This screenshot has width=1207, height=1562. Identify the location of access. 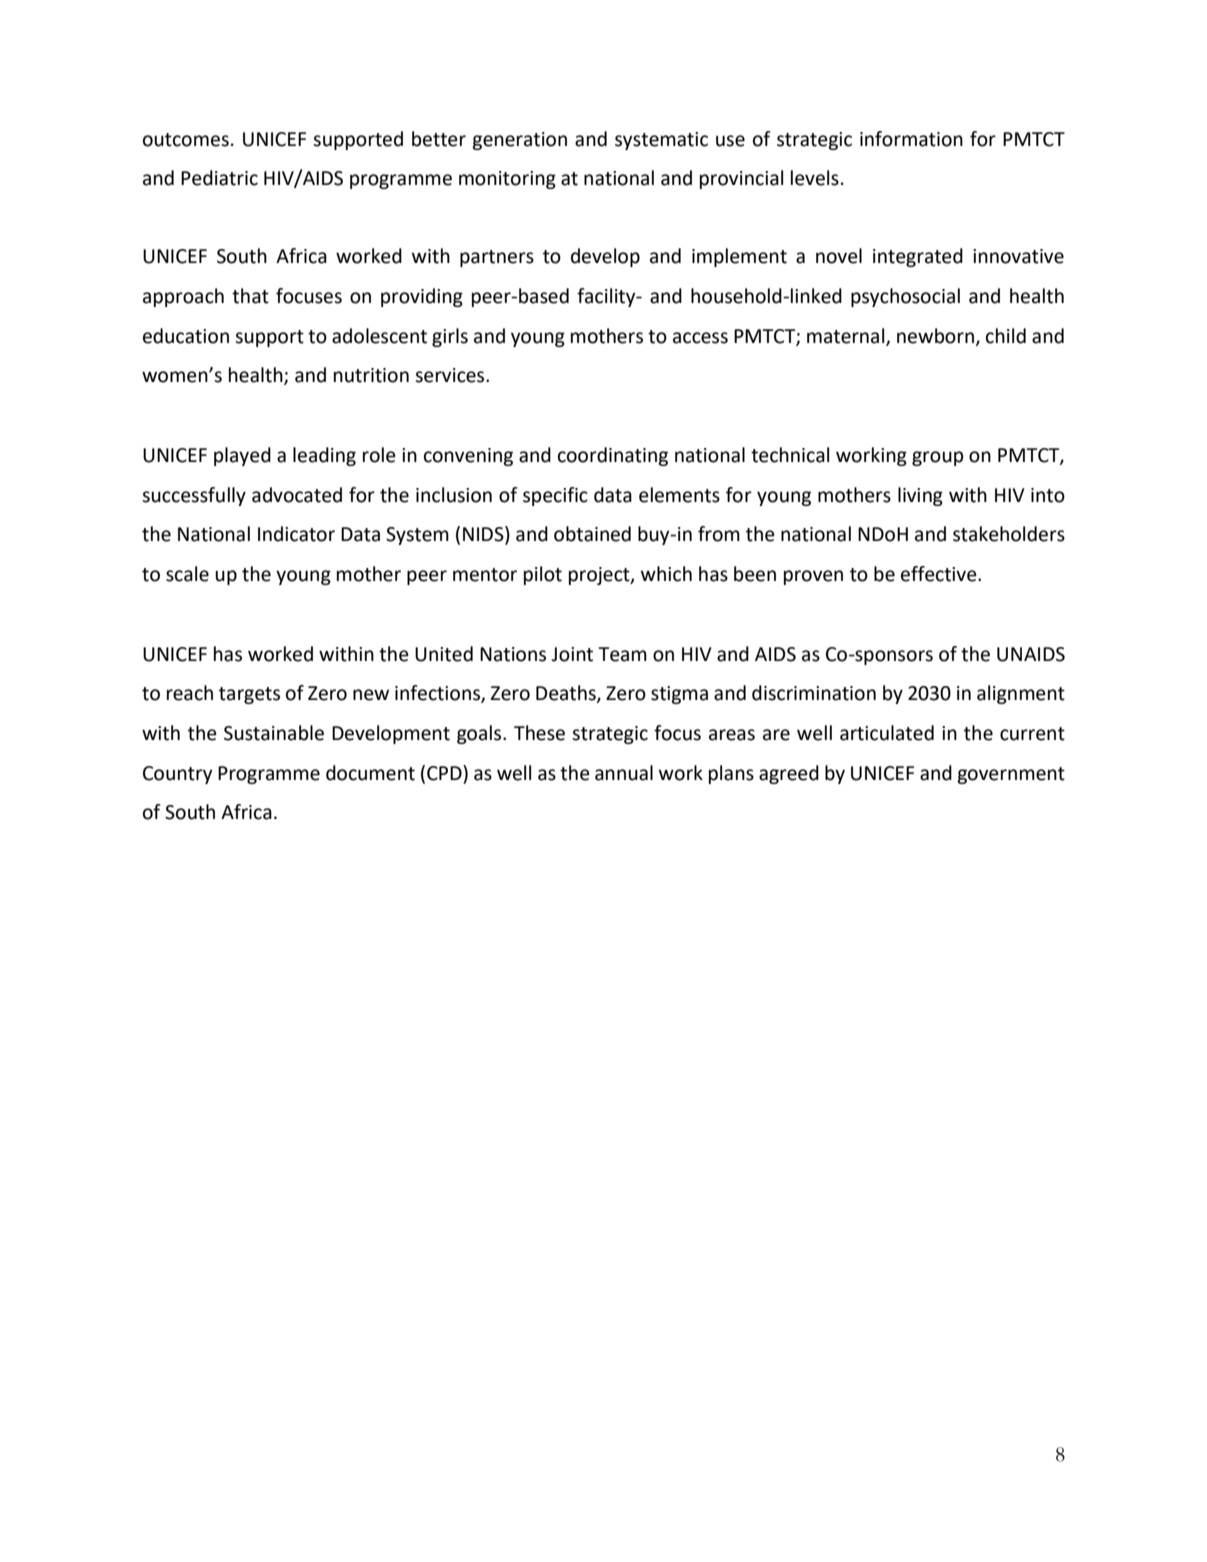
(700, 338).
